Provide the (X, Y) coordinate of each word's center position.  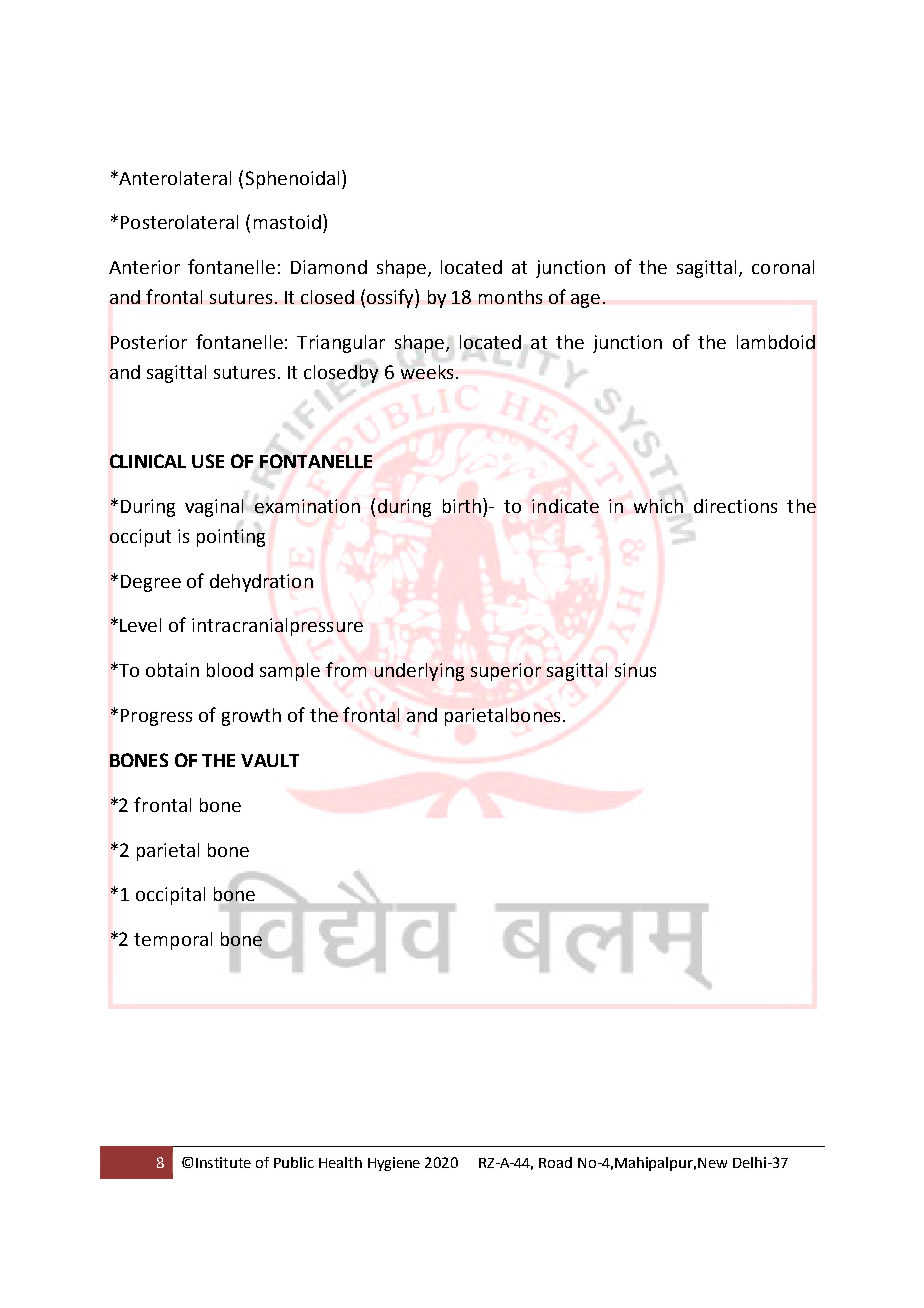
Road (555, 1162)
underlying (419, 672)
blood (230, 670)
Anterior (144, 267)
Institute (223, 1162)
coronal (783, 267)
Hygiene (394, 1164)
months (510, 297)
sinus (635, 670)
